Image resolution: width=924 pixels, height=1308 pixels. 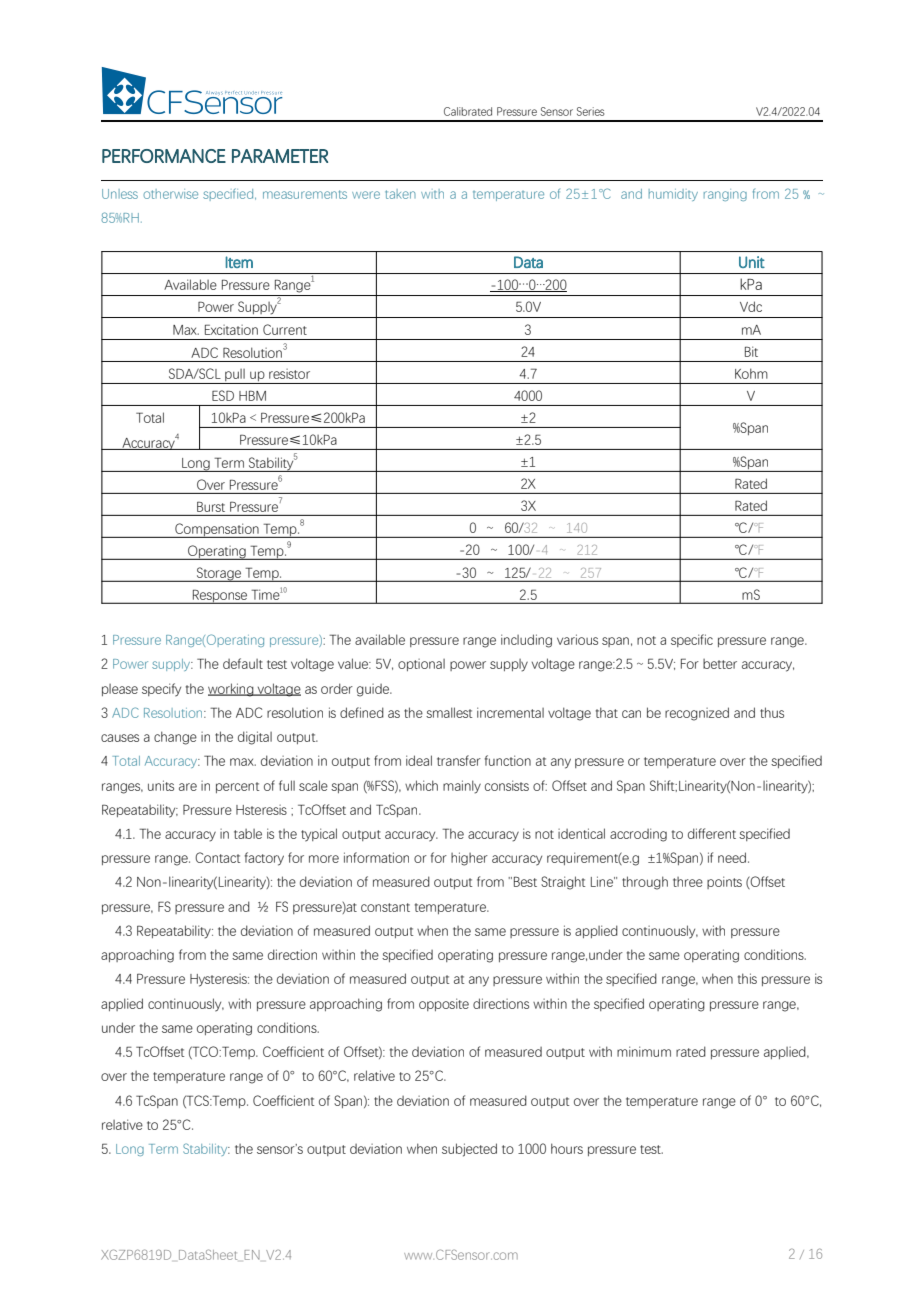 What do you see at coordinates (289, 374) in the screenshot?
I see `resistor` at bounding box center [289, 374].
